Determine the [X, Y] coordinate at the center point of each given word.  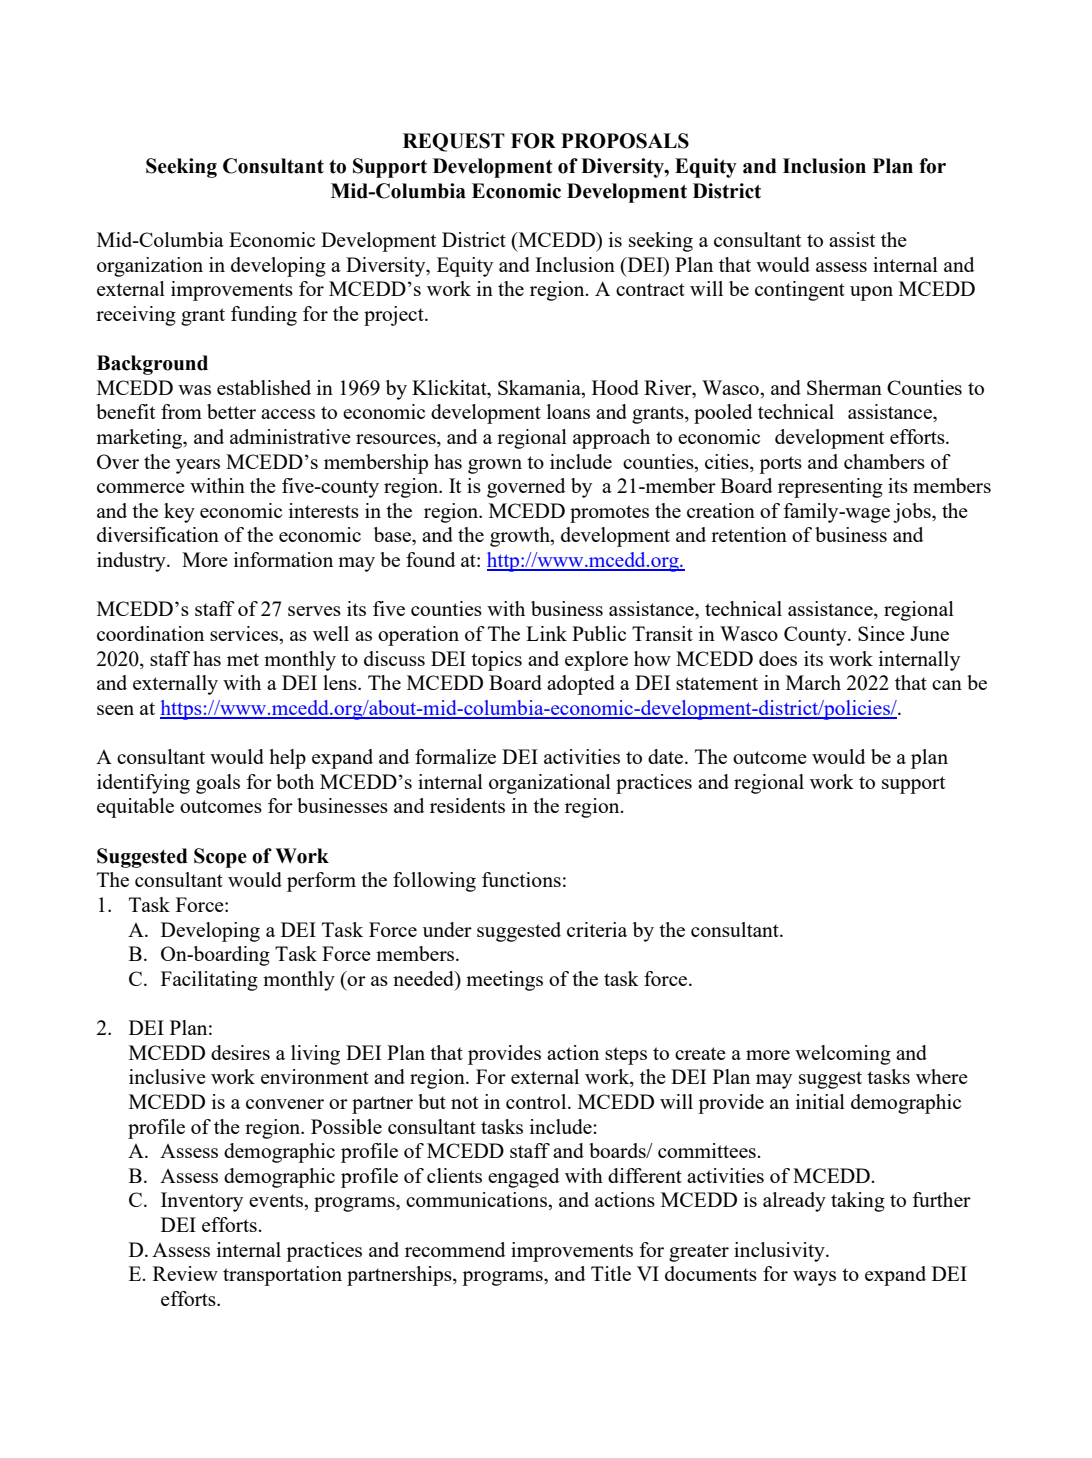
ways [814, 1278]
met [243, 659]
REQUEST [454, 142]
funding [264, 316]
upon [871, 293]
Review [185, 1273]
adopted [581, 685]
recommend [455, 1249]
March [813, 682]
